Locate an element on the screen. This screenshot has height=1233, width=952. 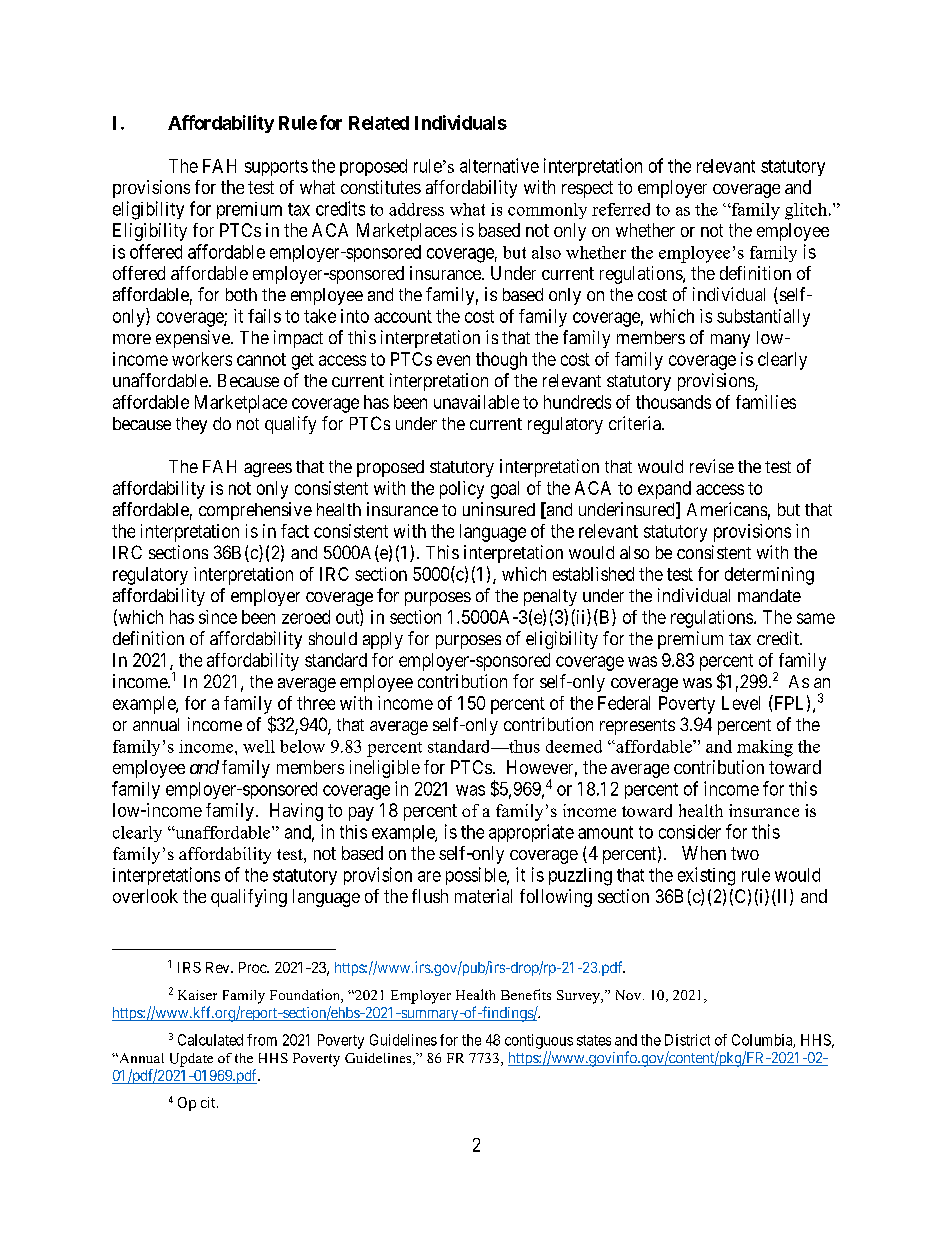
cannot is located at coordinates (261, 359).
